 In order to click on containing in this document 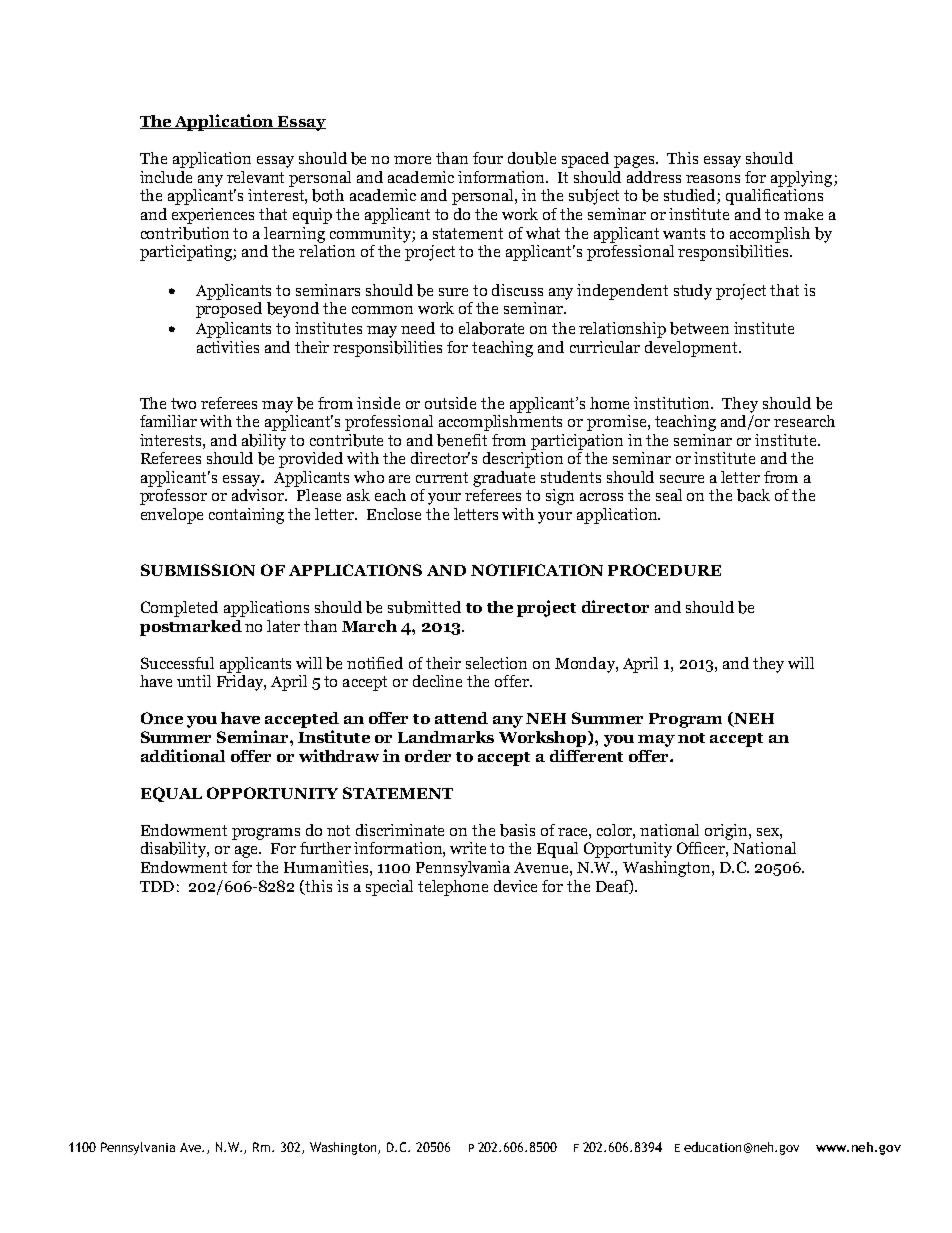, I will do `click(246, 516)`.
